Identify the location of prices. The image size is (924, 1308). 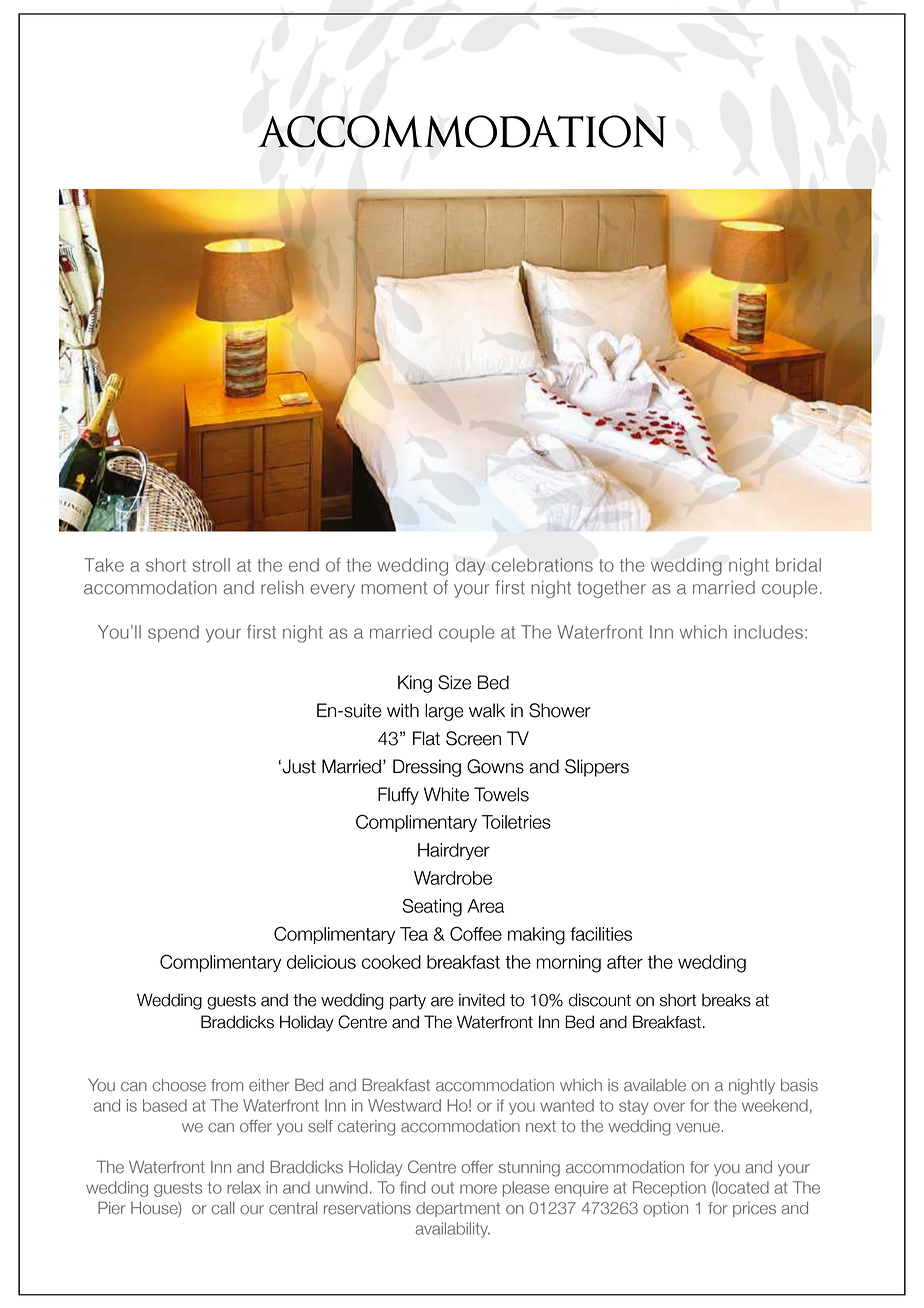
(754, 1209).
